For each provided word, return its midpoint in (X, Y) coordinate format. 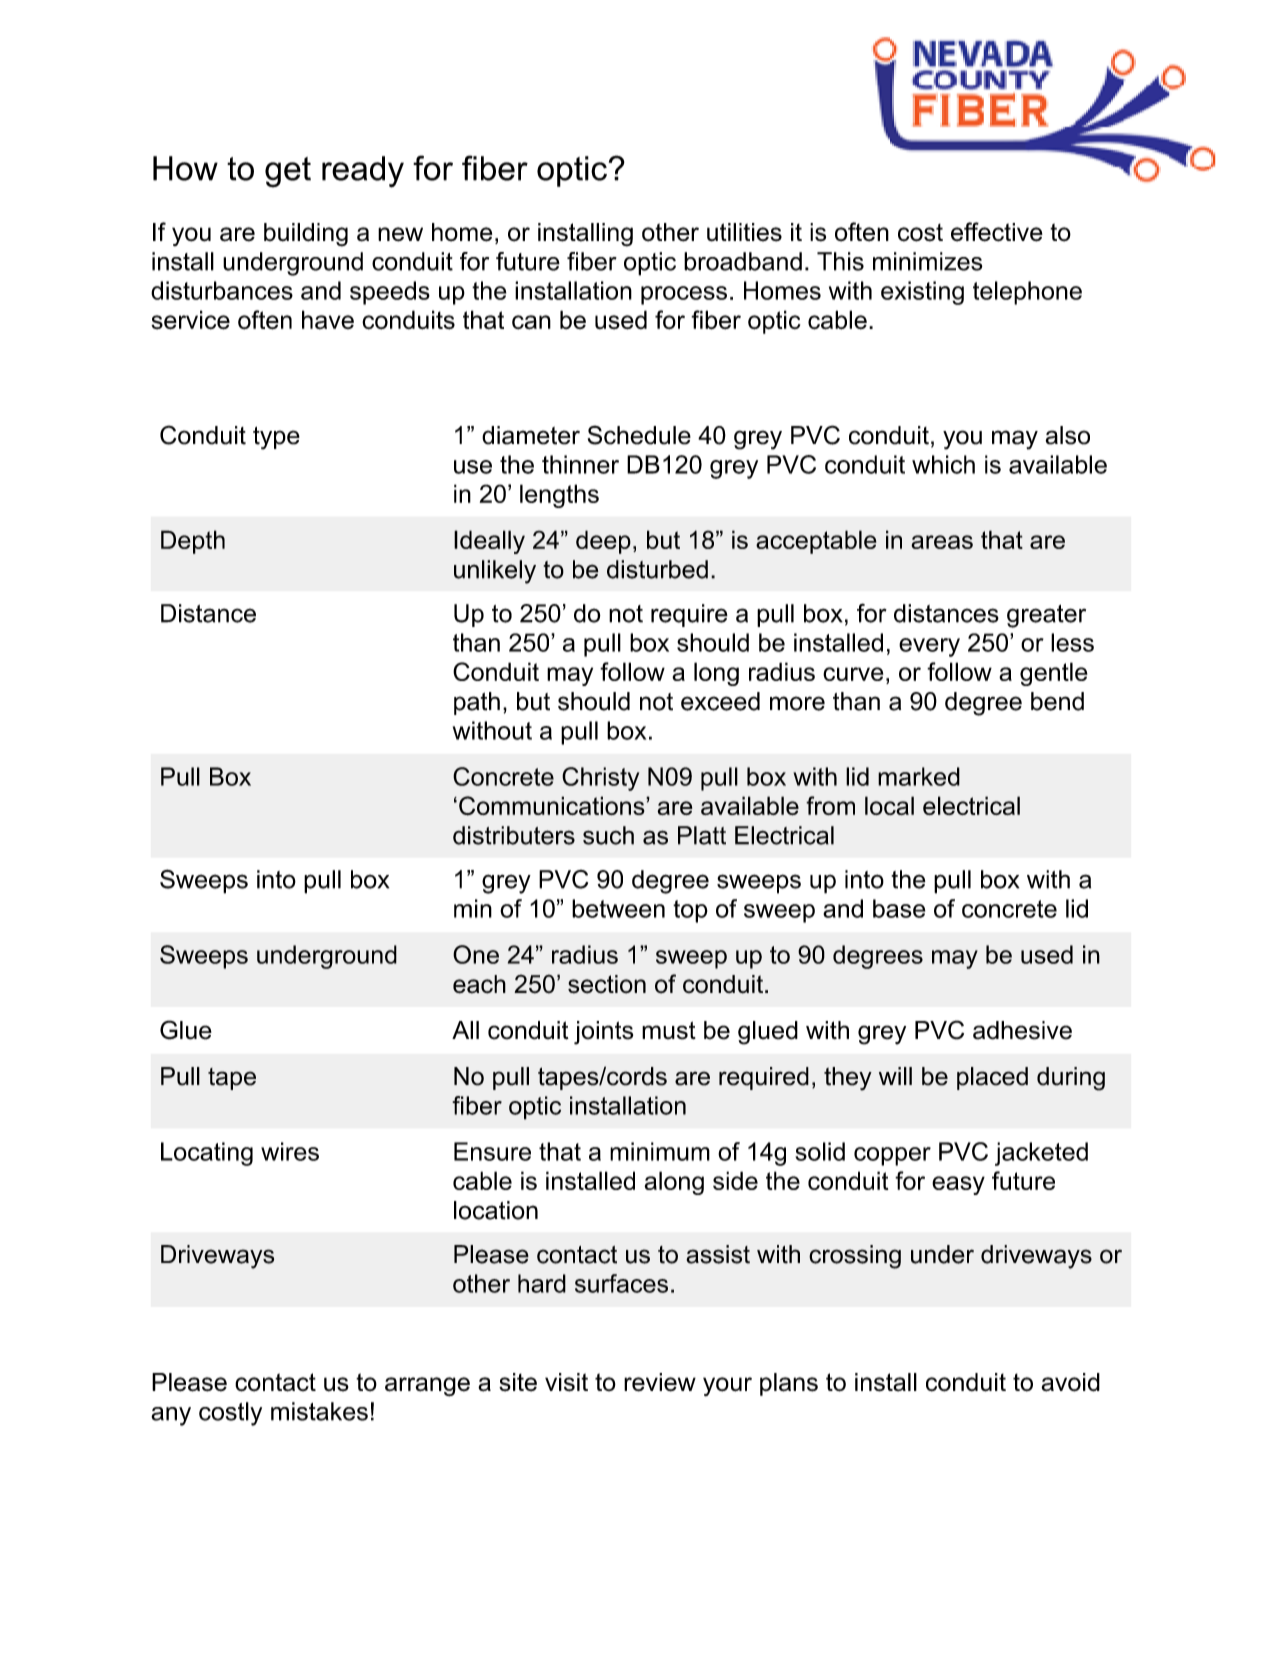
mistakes (319, 1411)
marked (919, 776)
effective (997, 232)
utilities (744, 232)
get (288, 172)
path (477, 703)
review (660, 1382)
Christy (600, 779)
